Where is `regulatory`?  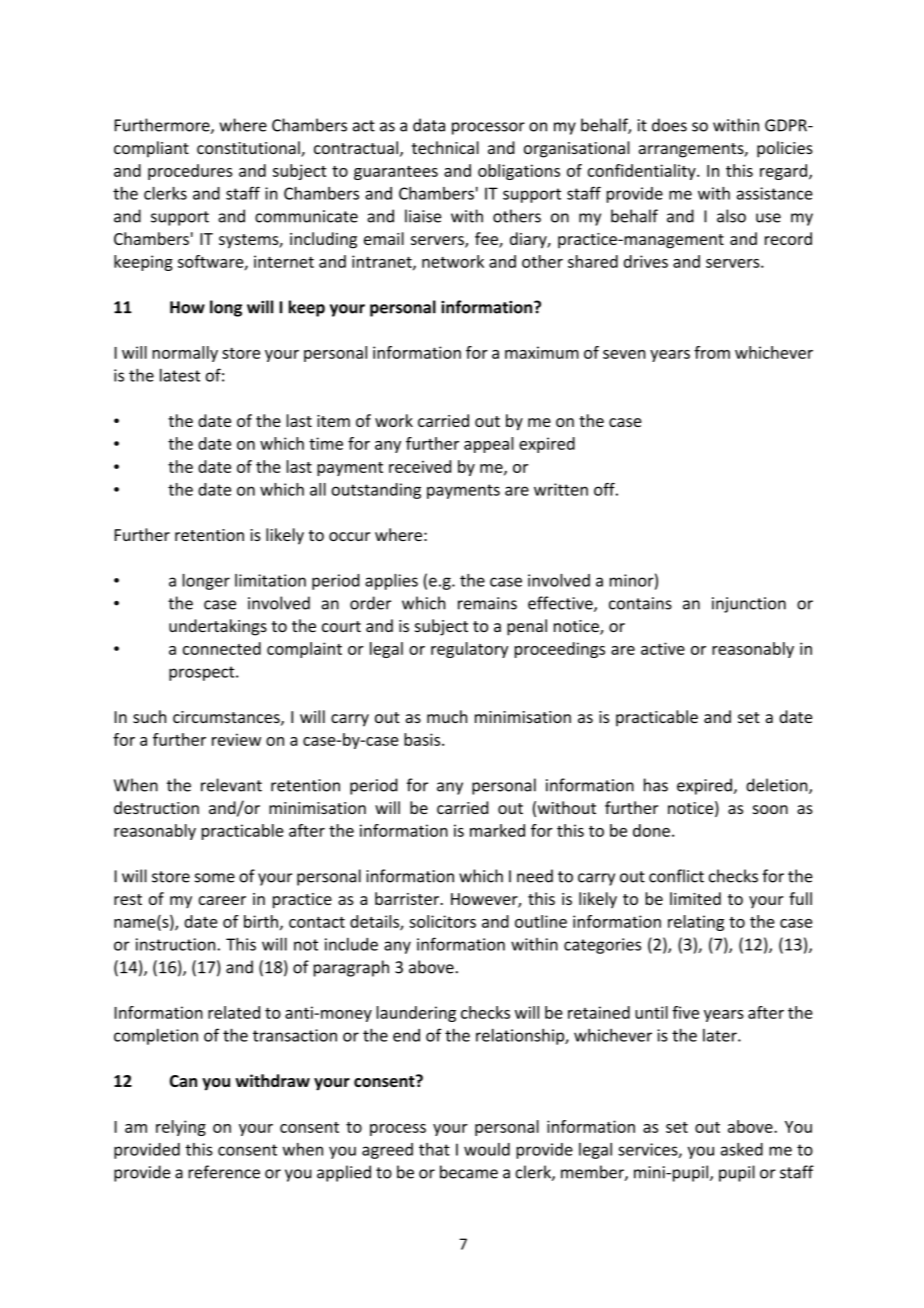
regulatory is located at coordinates (469, 650).
